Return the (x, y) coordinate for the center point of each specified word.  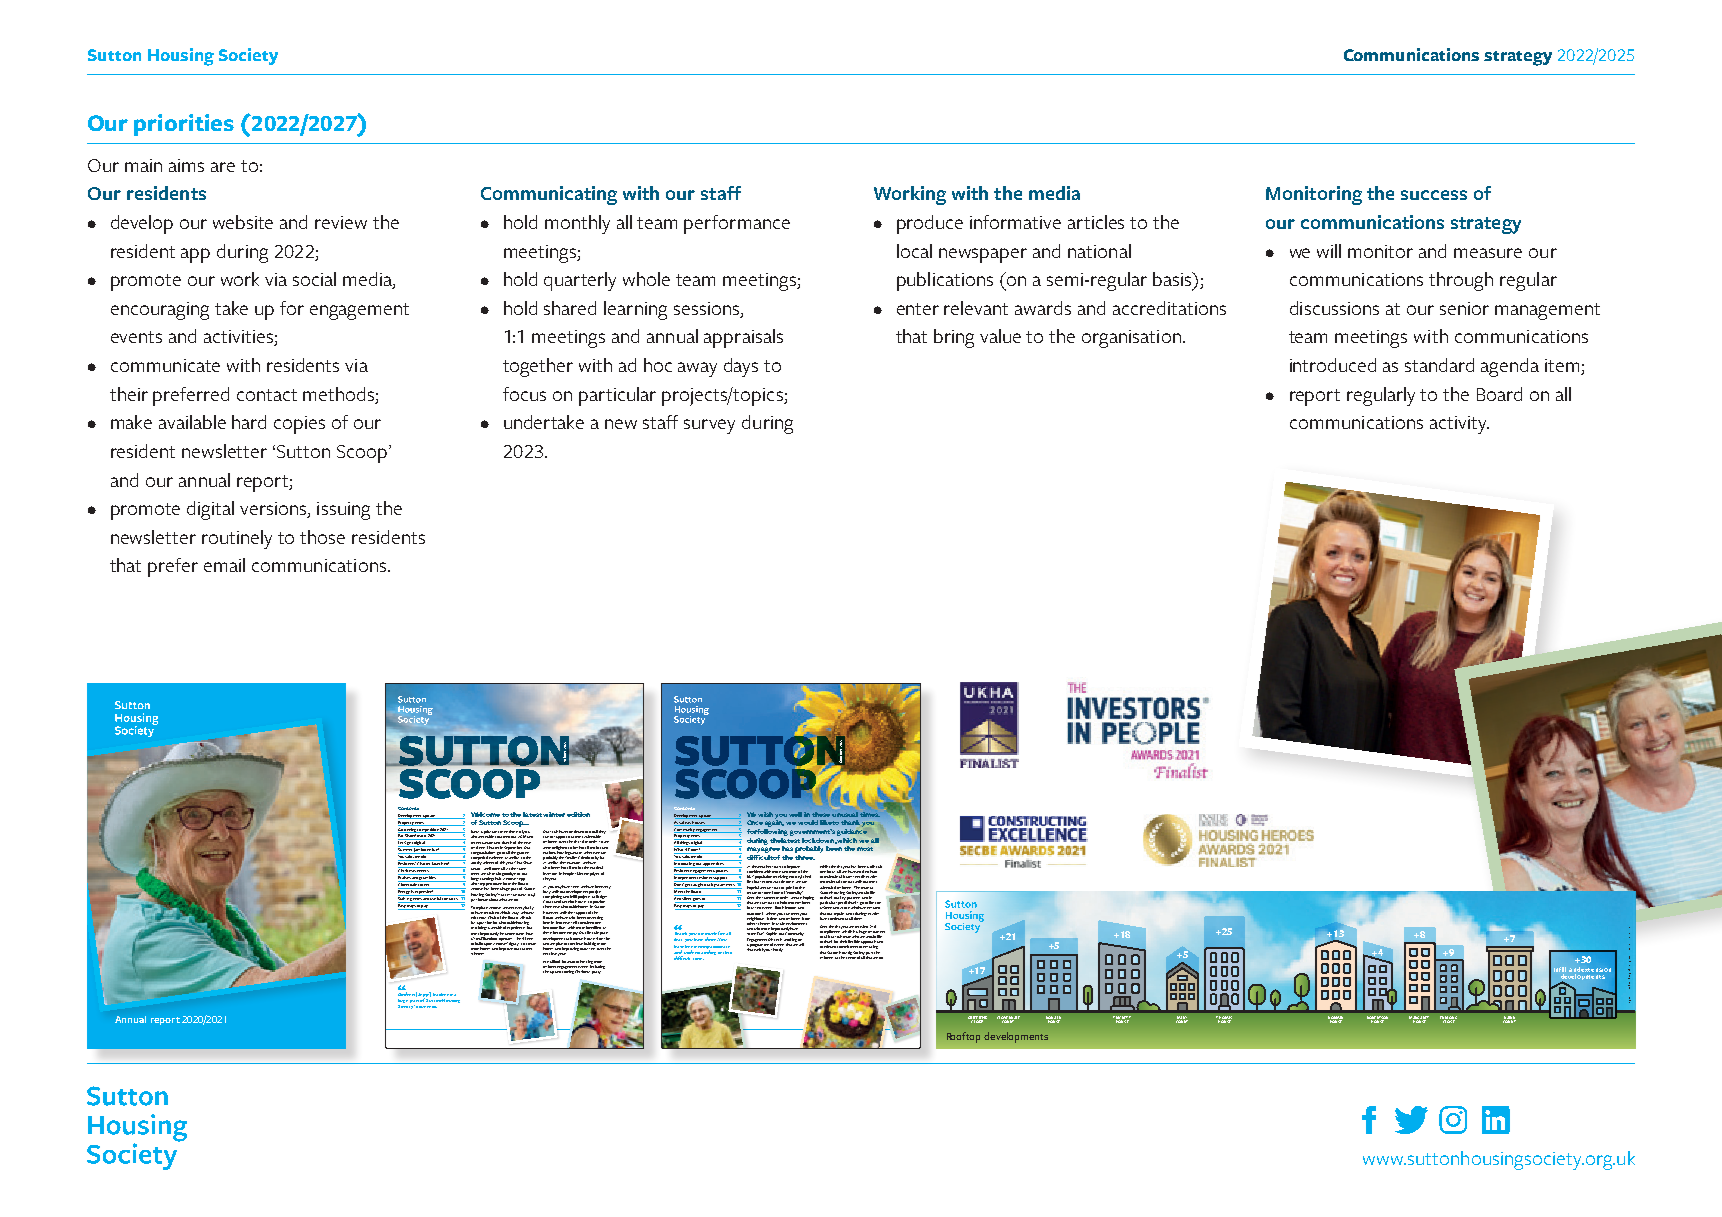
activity (1459, 425)
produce (930, 224)
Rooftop (963, 1037)
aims (186, 165)
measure (1488, 253)
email (224, 565)
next (546, 954)
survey (709, 426)
